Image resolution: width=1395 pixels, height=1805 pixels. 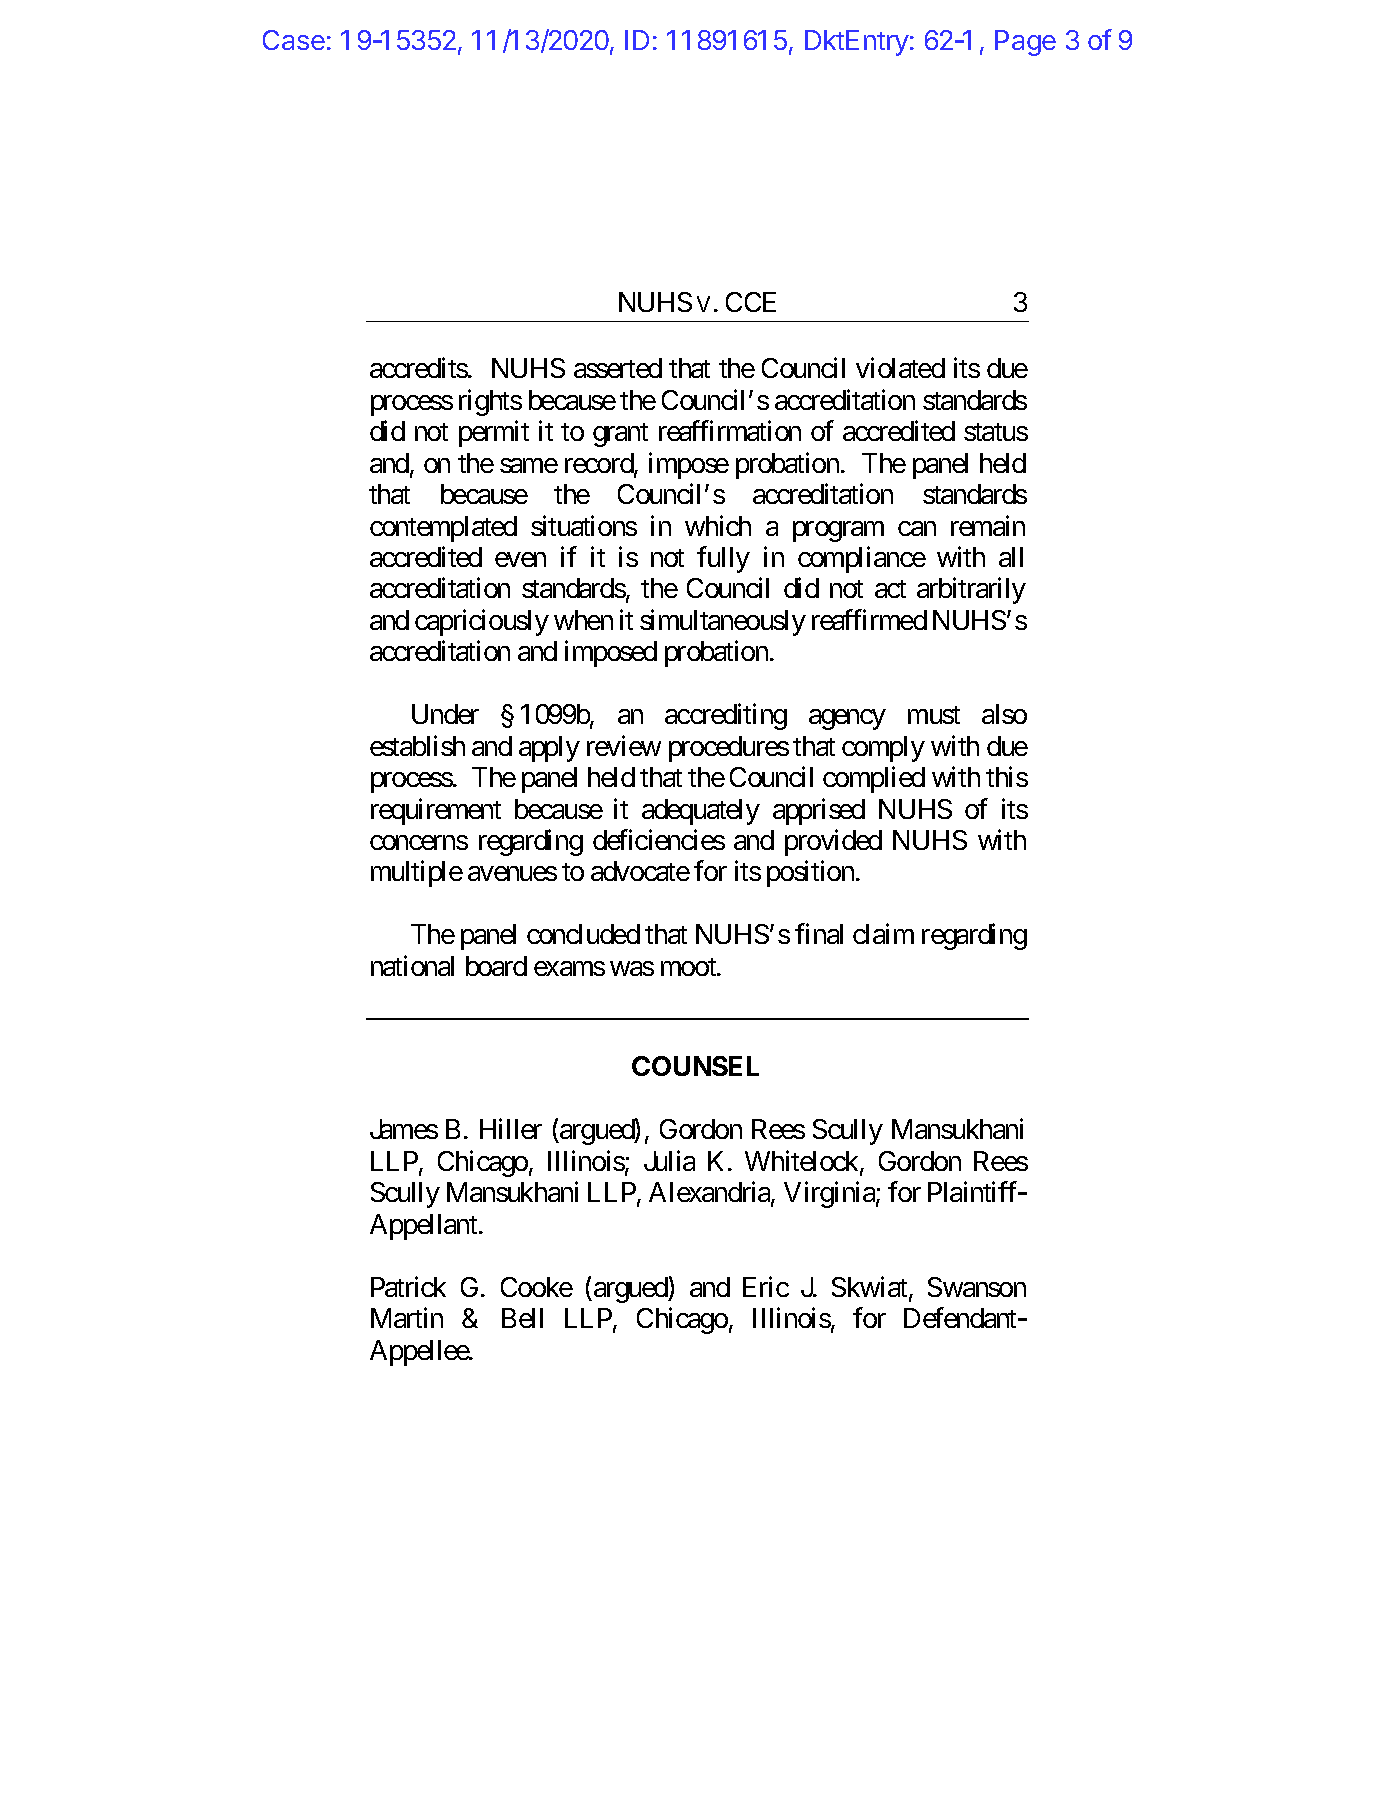 What do you see at coordinates (496, 966) in the page?
I see `board` at bounding box center [496, 966].
